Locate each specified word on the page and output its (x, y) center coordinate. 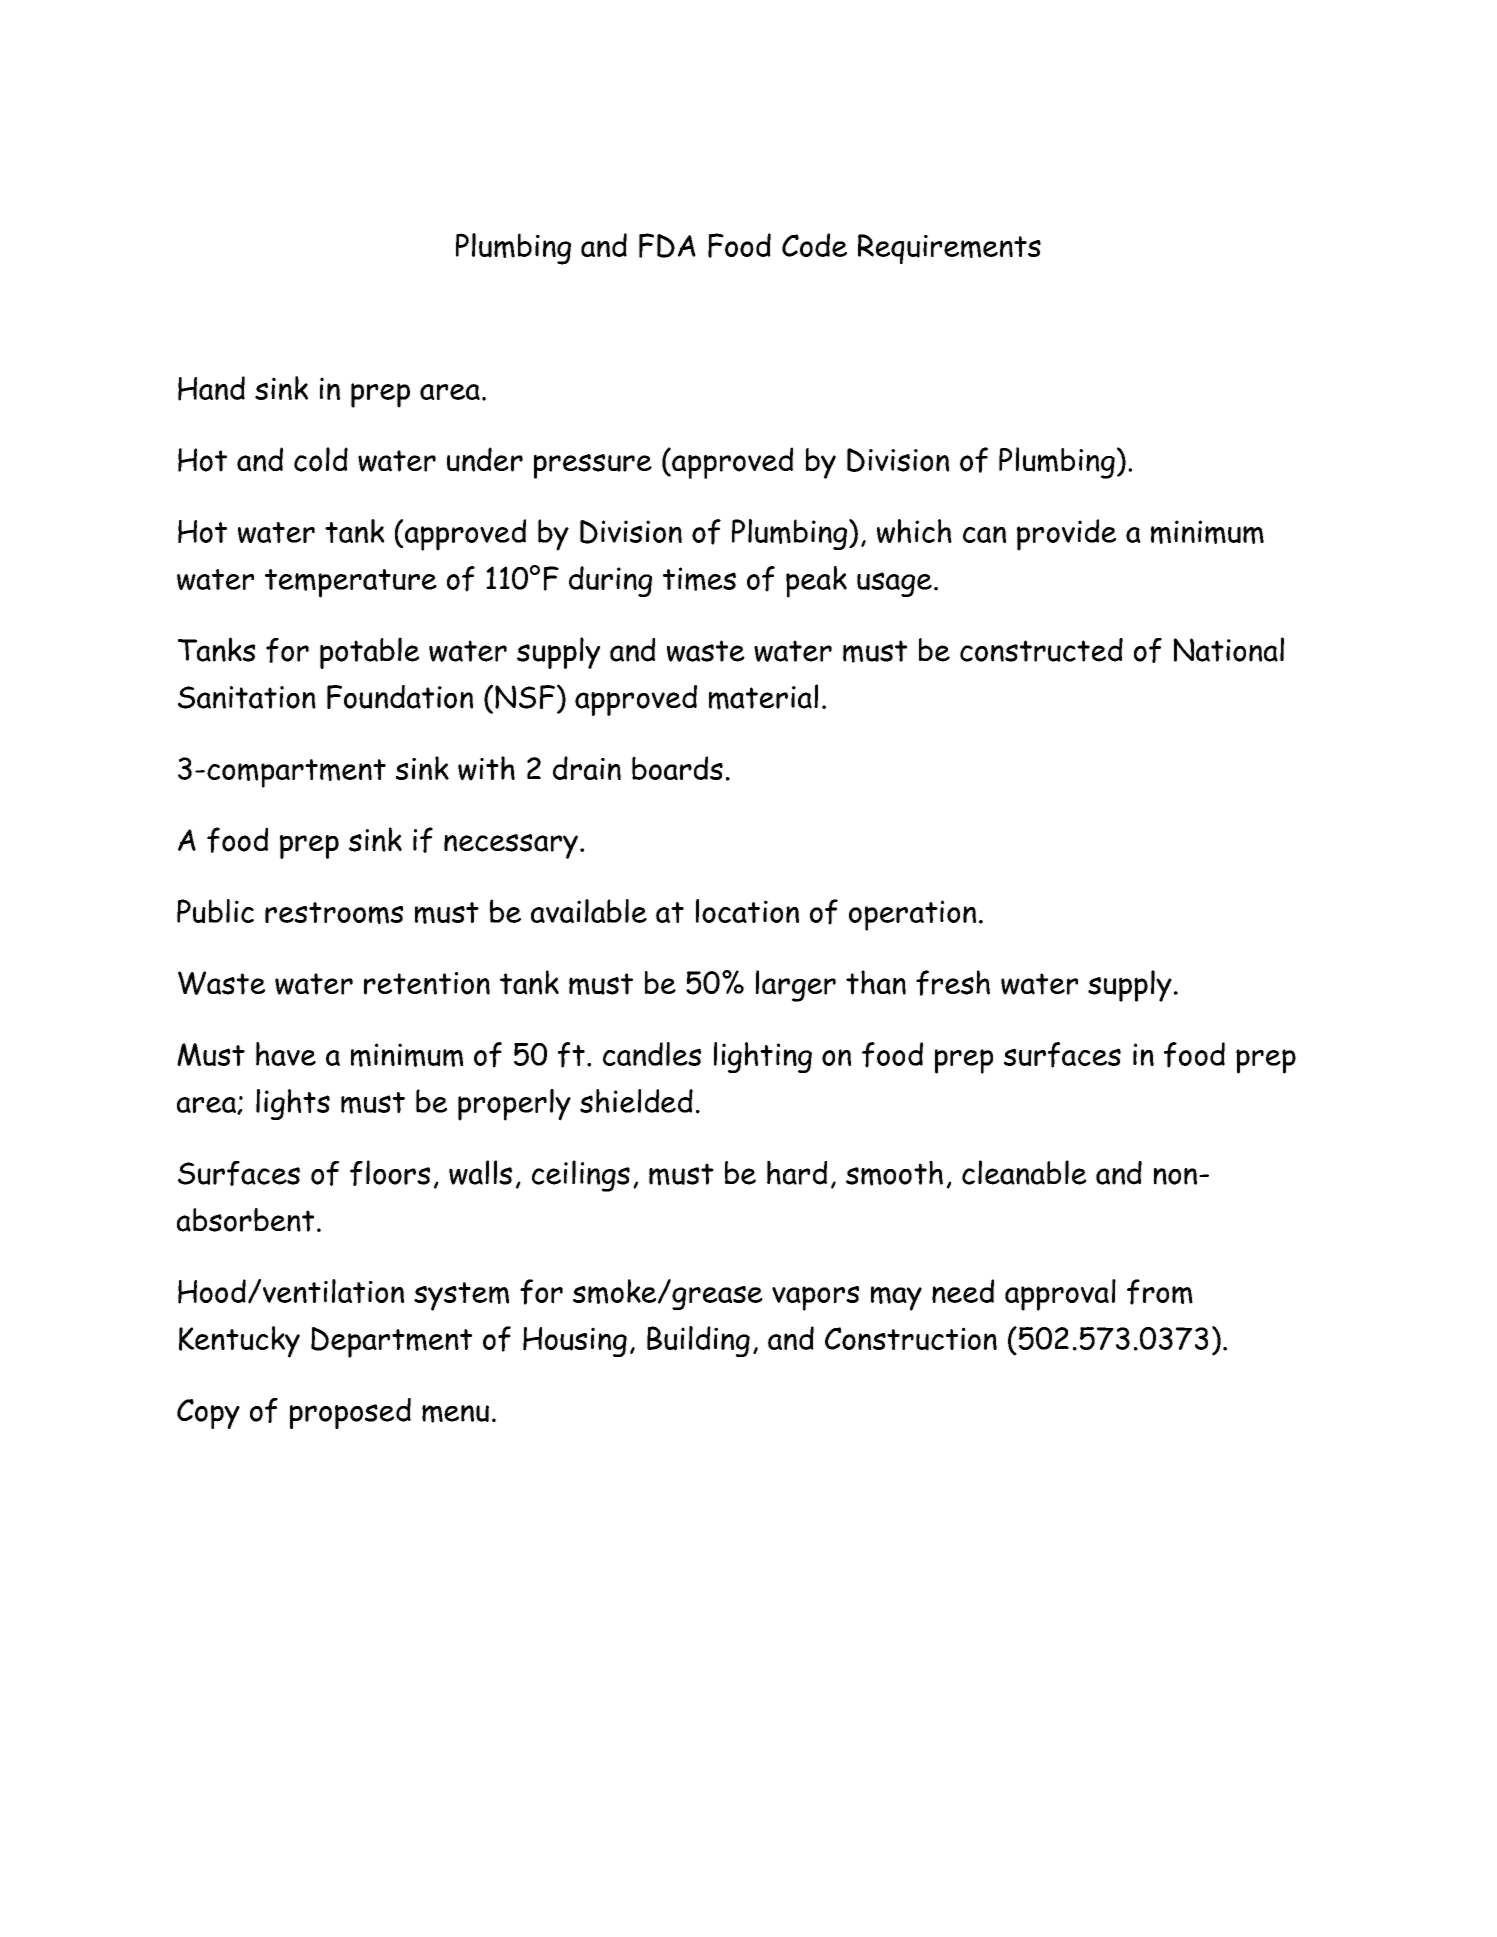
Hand (211, 388)
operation (912, 915)
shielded (636, 1101)
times (699, 579)
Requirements (949, 249)
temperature (351, 583)
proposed (350, 1413)
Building (698, 1341)
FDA (667, 245)
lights (293, 1104)
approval (1060, 1295)
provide (1066, 535)
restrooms (334, 913)
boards (677, 768)
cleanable (1024, 1172)
